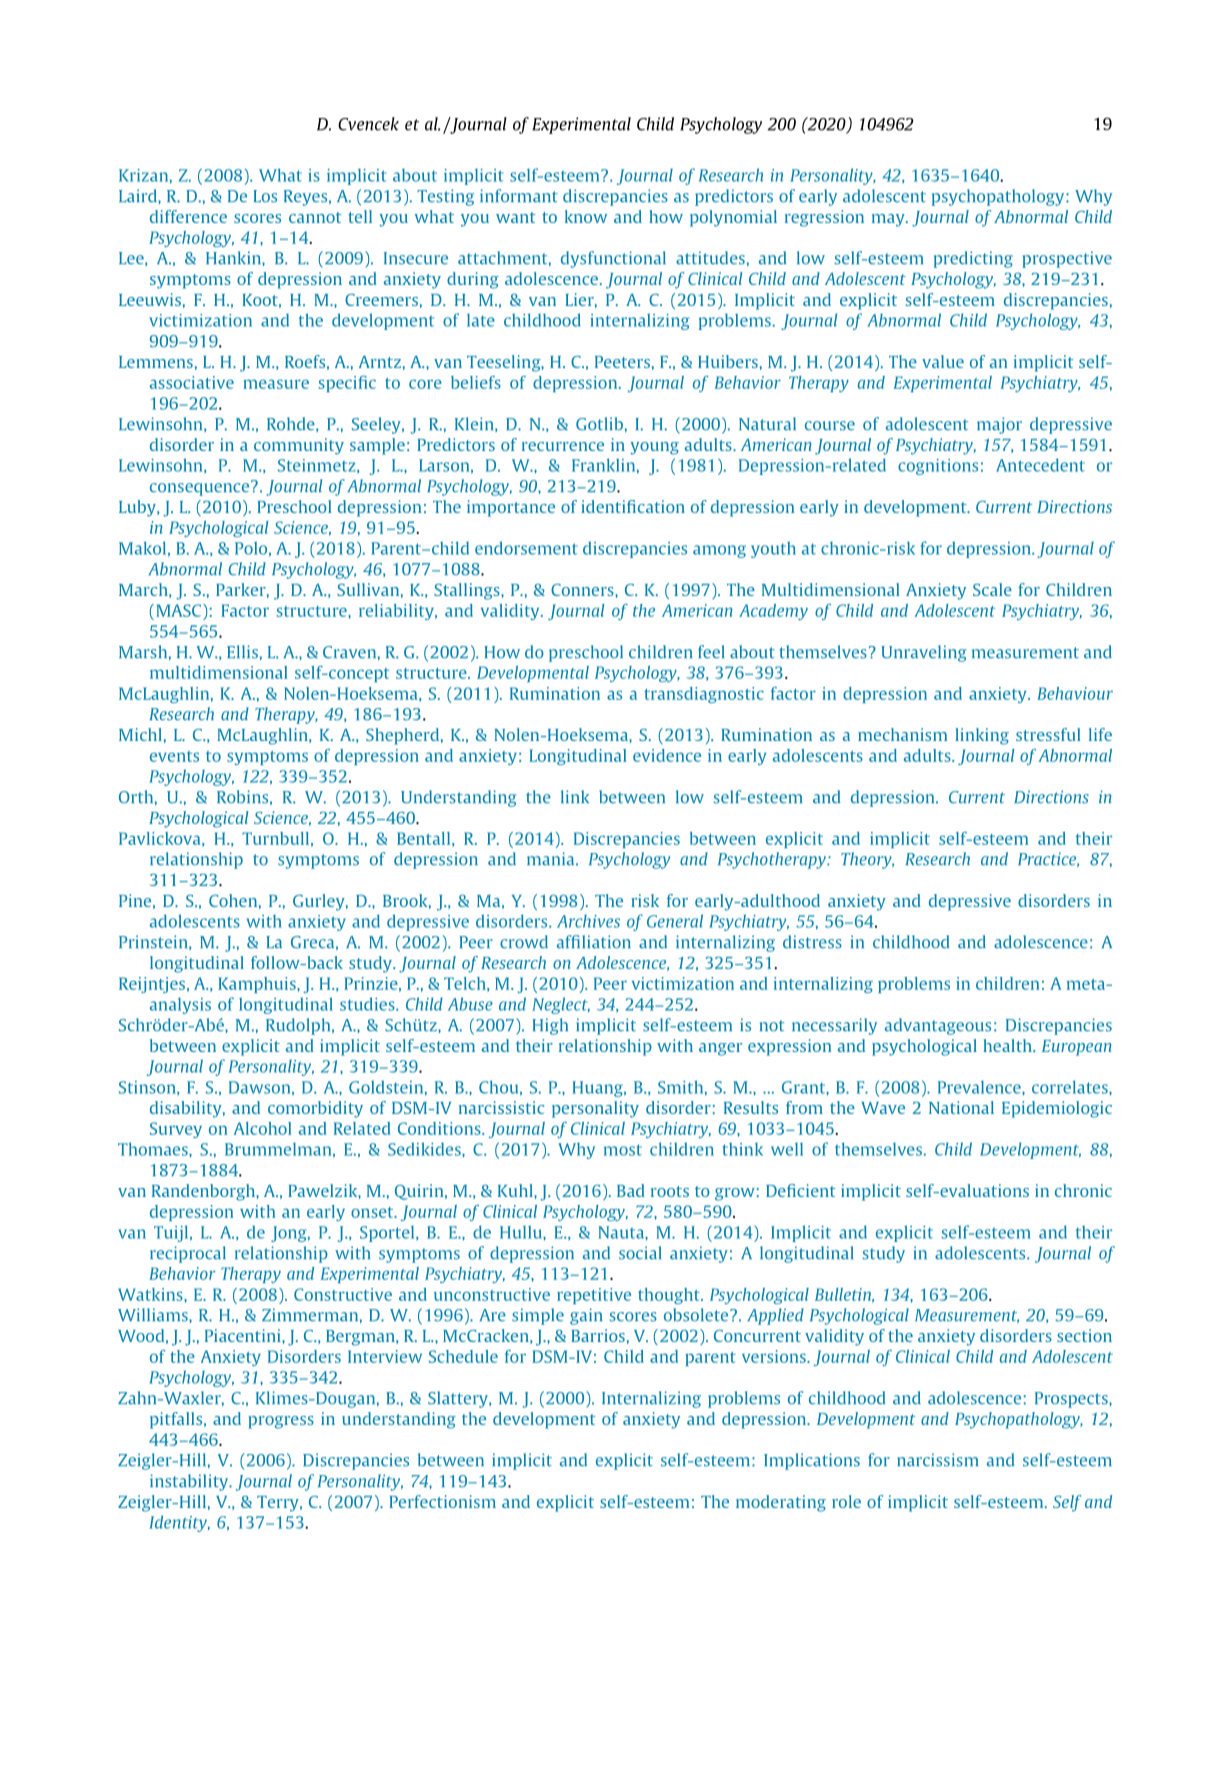 Image resolution: width=1216 pixels, height=1769 pixels. What do you see at coordinates (174, 756) in the screenshot?
I see `events` at bounding box center [174, 756].
